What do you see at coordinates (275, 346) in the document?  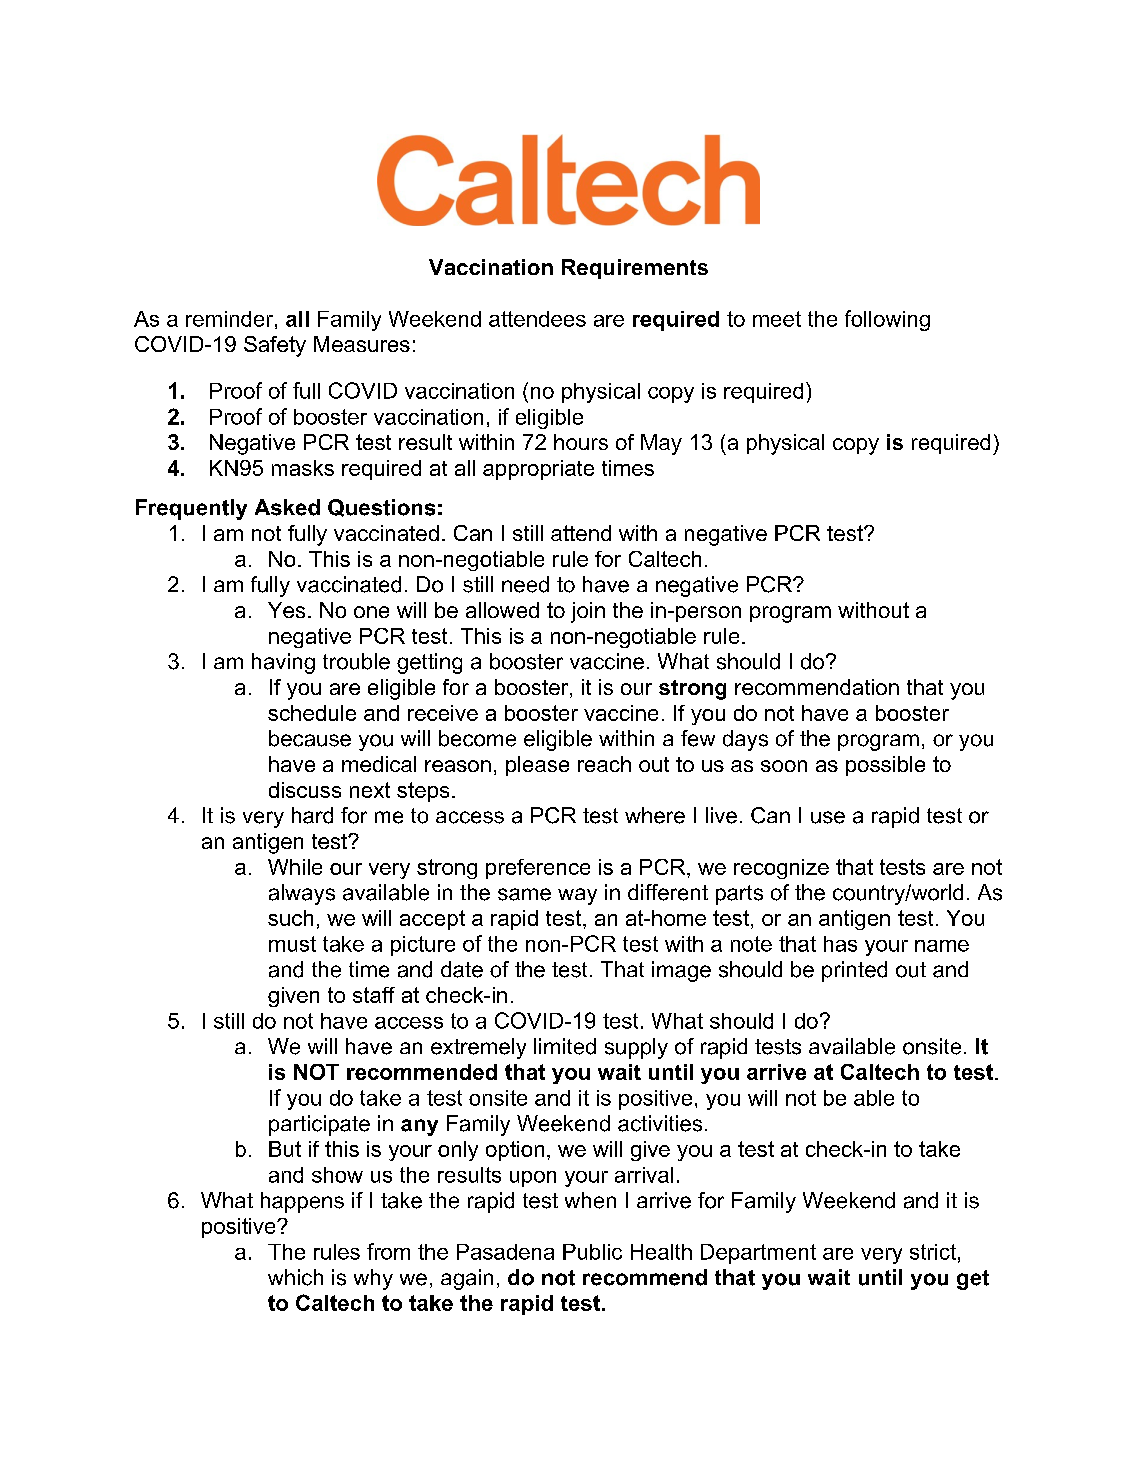 I see `Safety` at bounding box center [275, 346].
